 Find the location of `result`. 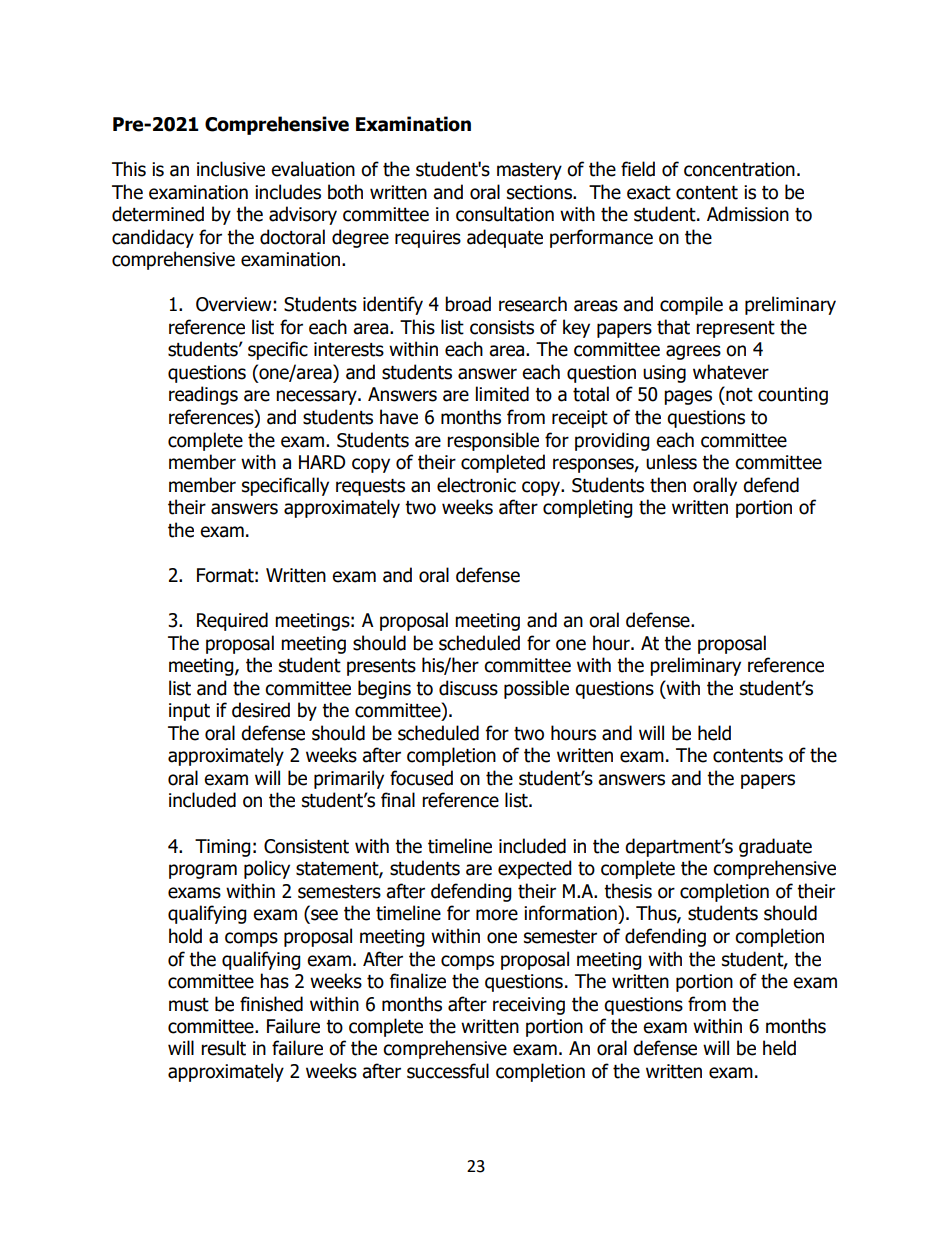

result is located at coordinates (223, 1048).
